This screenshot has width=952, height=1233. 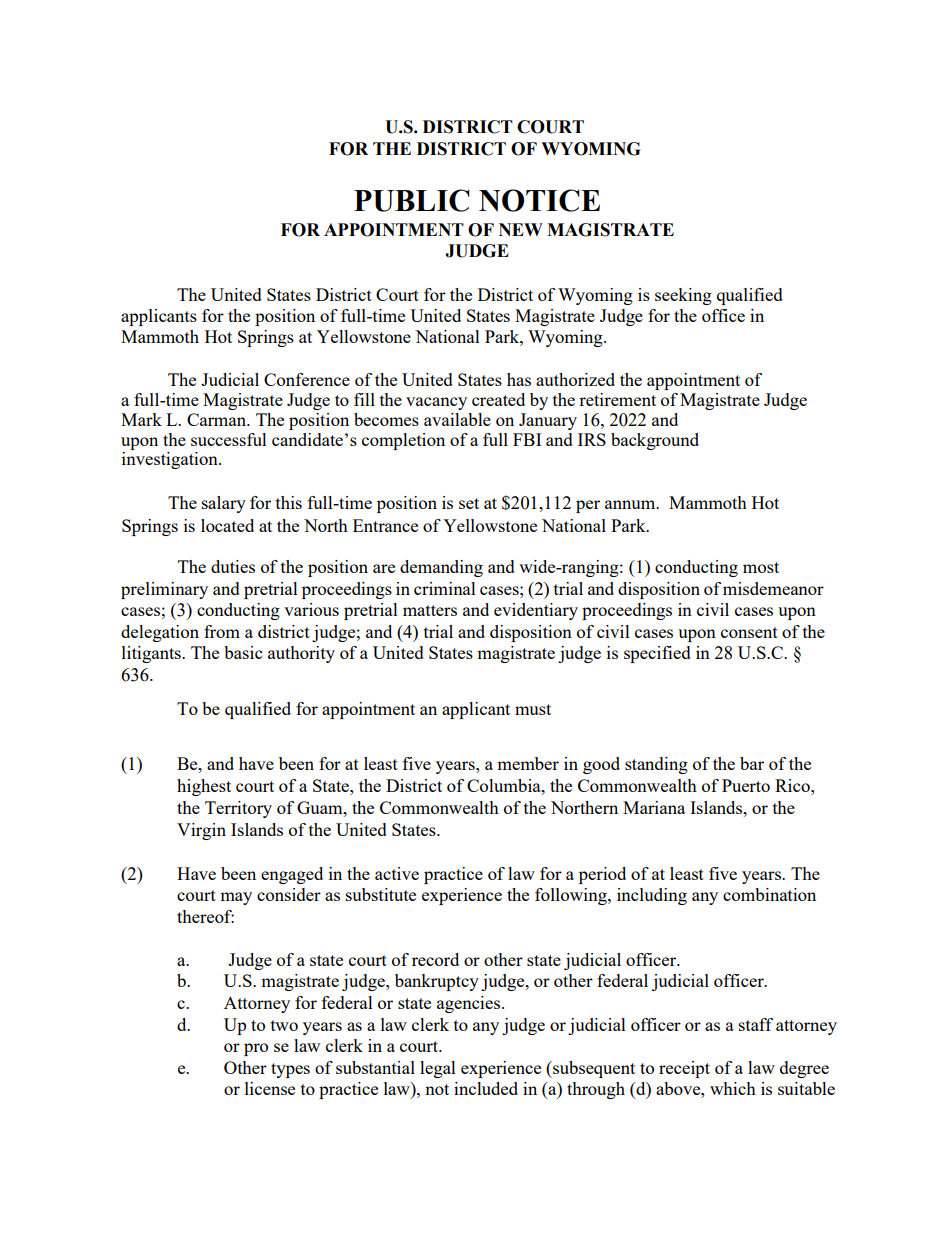 I want to click on PUBLIC, so click(x=412, y=200).
